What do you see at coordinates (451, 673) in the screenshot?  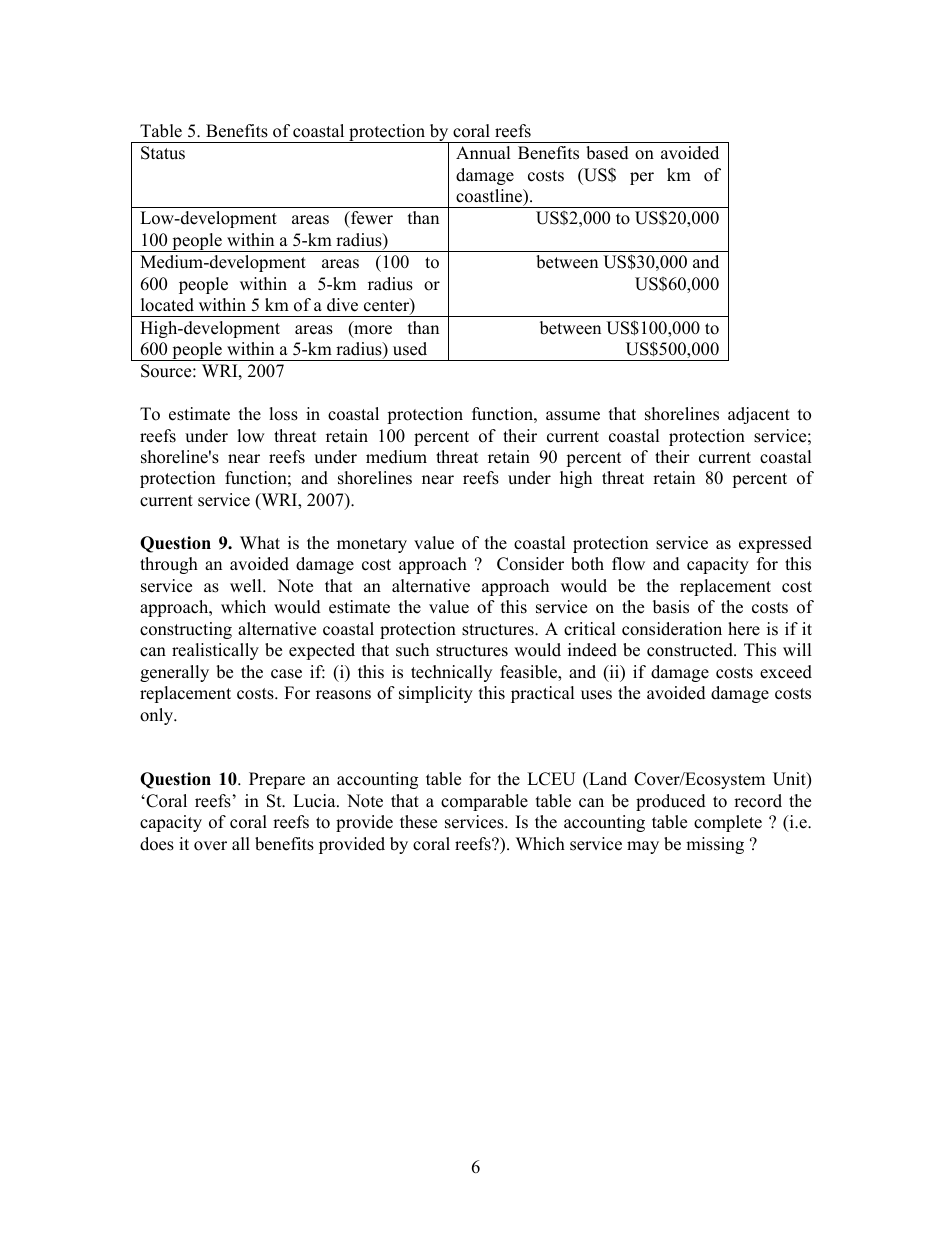 I see `technically` at bounding box center [451, 673].
